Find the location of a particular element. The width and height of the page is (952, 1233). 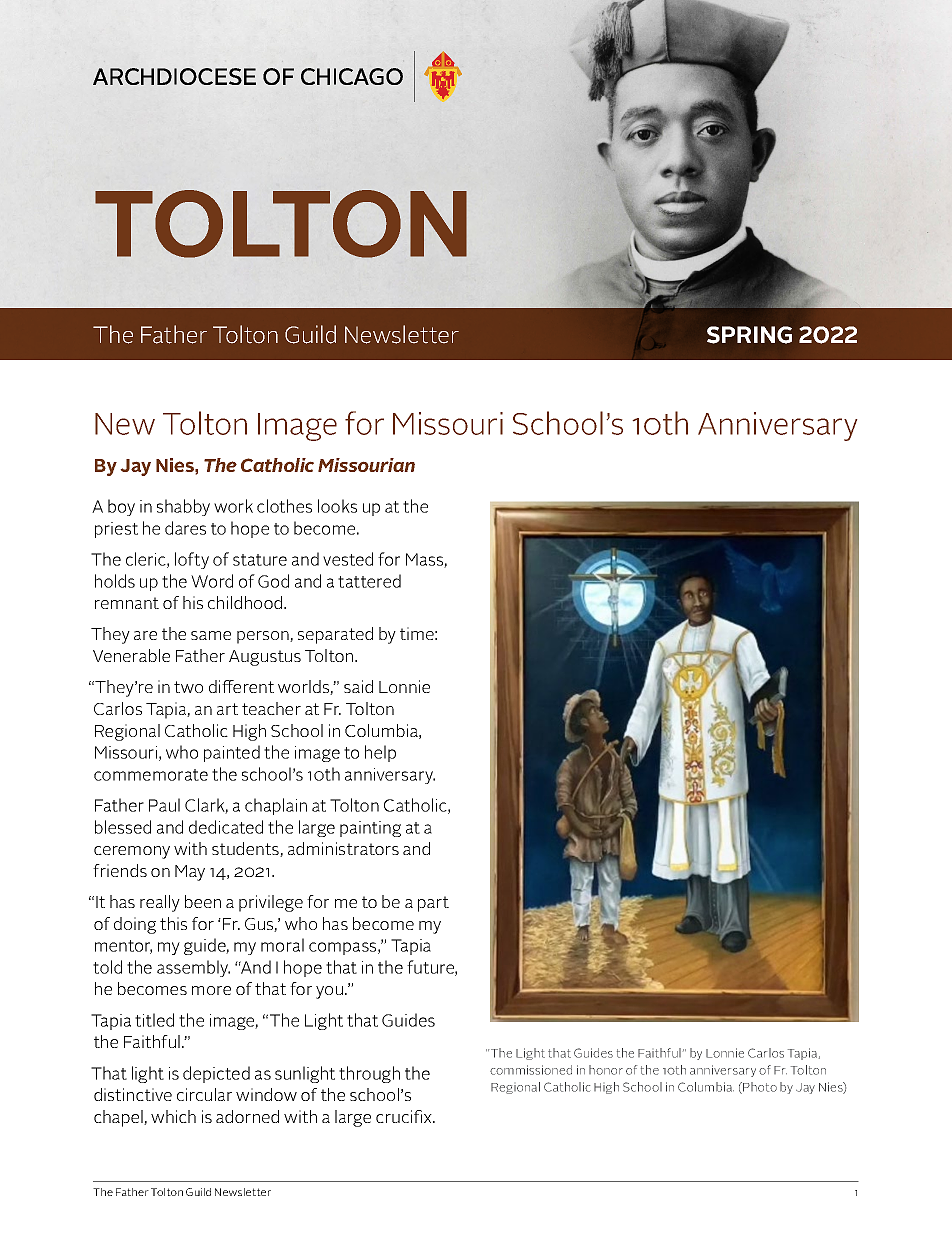

painting is located at coordinates (370, 829).
